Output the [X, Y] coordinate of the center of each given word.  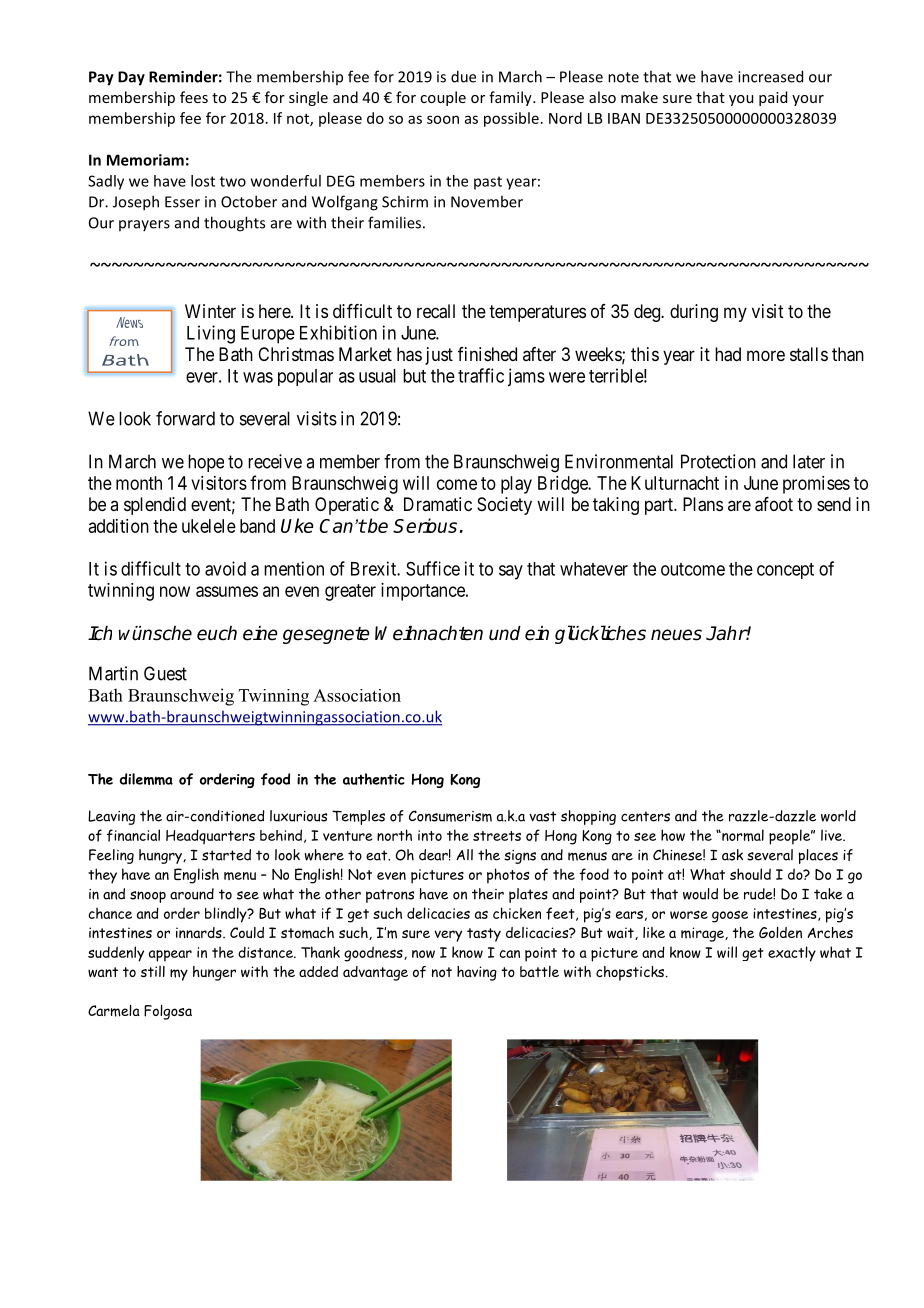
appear [170, 956]
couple [443, 98]
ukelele [209, 526]
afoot [774, 504]
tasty [484, 935]
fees [194, 97]
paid [773, 98]
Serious [425, 525]
